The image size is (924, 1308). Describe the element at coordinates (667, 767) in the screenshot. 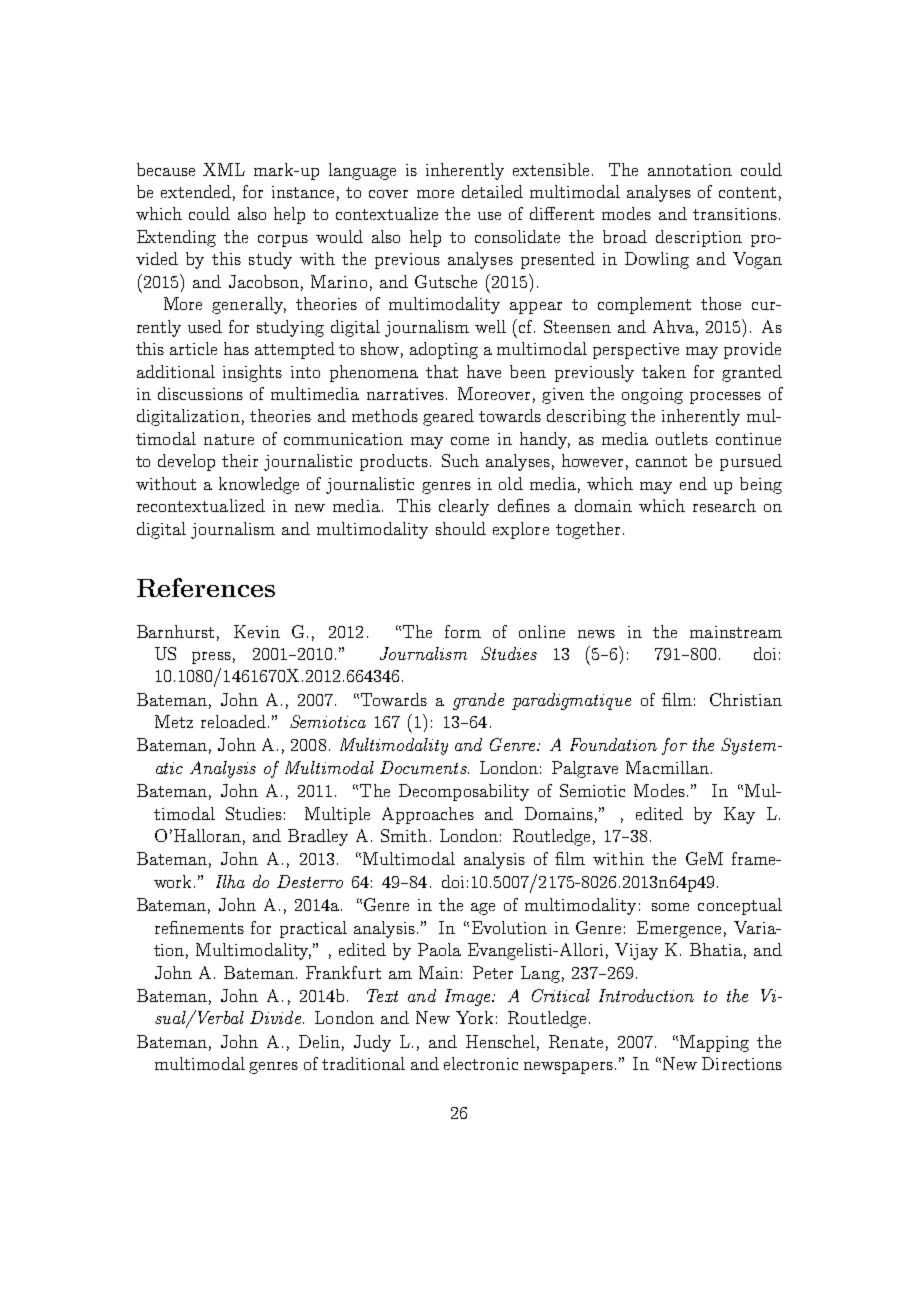

I see `Macmillan` at that location.
